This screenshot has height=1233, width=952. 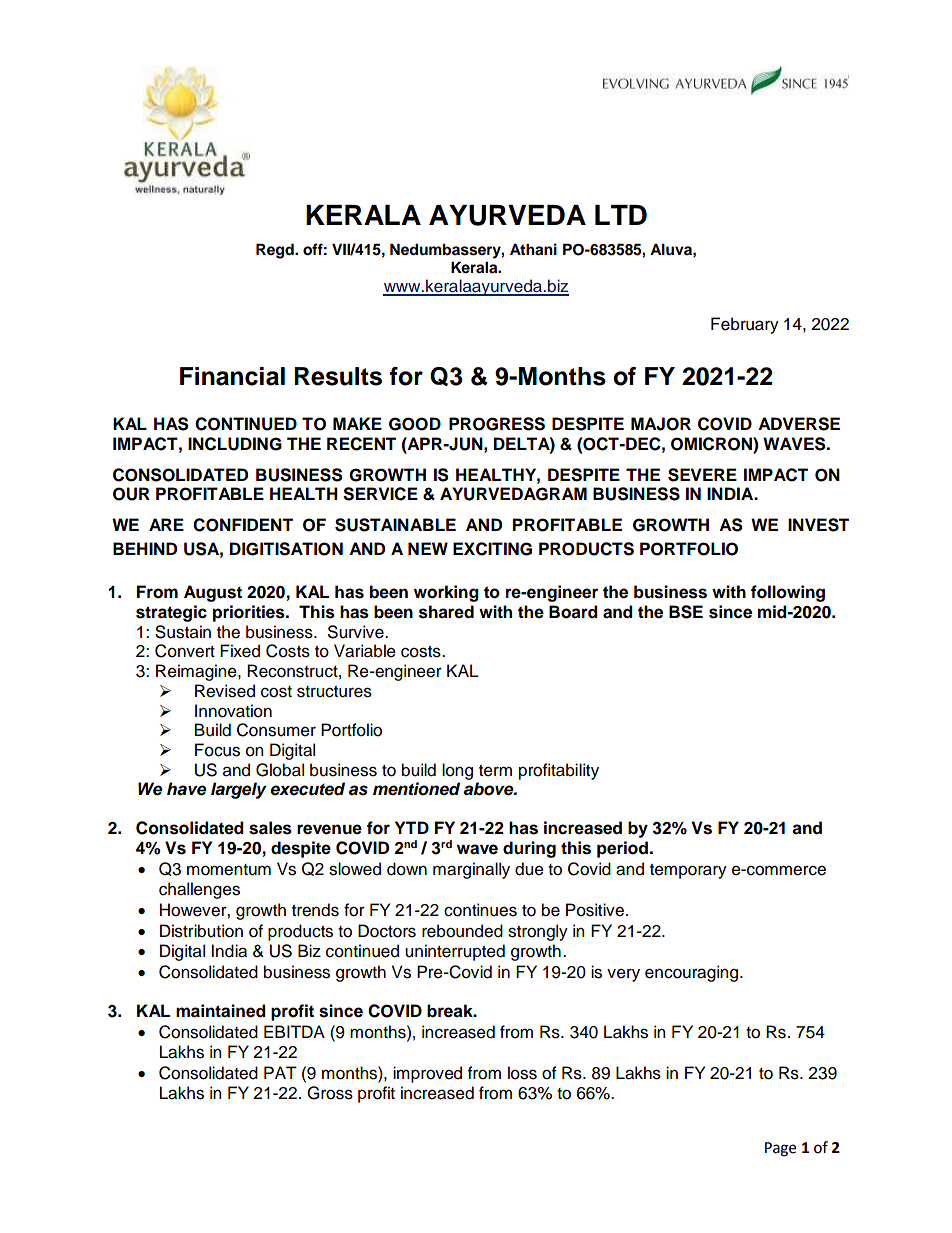 What do you see at coordinates (621, 215) in the screenshot?
I see `LTD` at bounding box center [621, 215].
